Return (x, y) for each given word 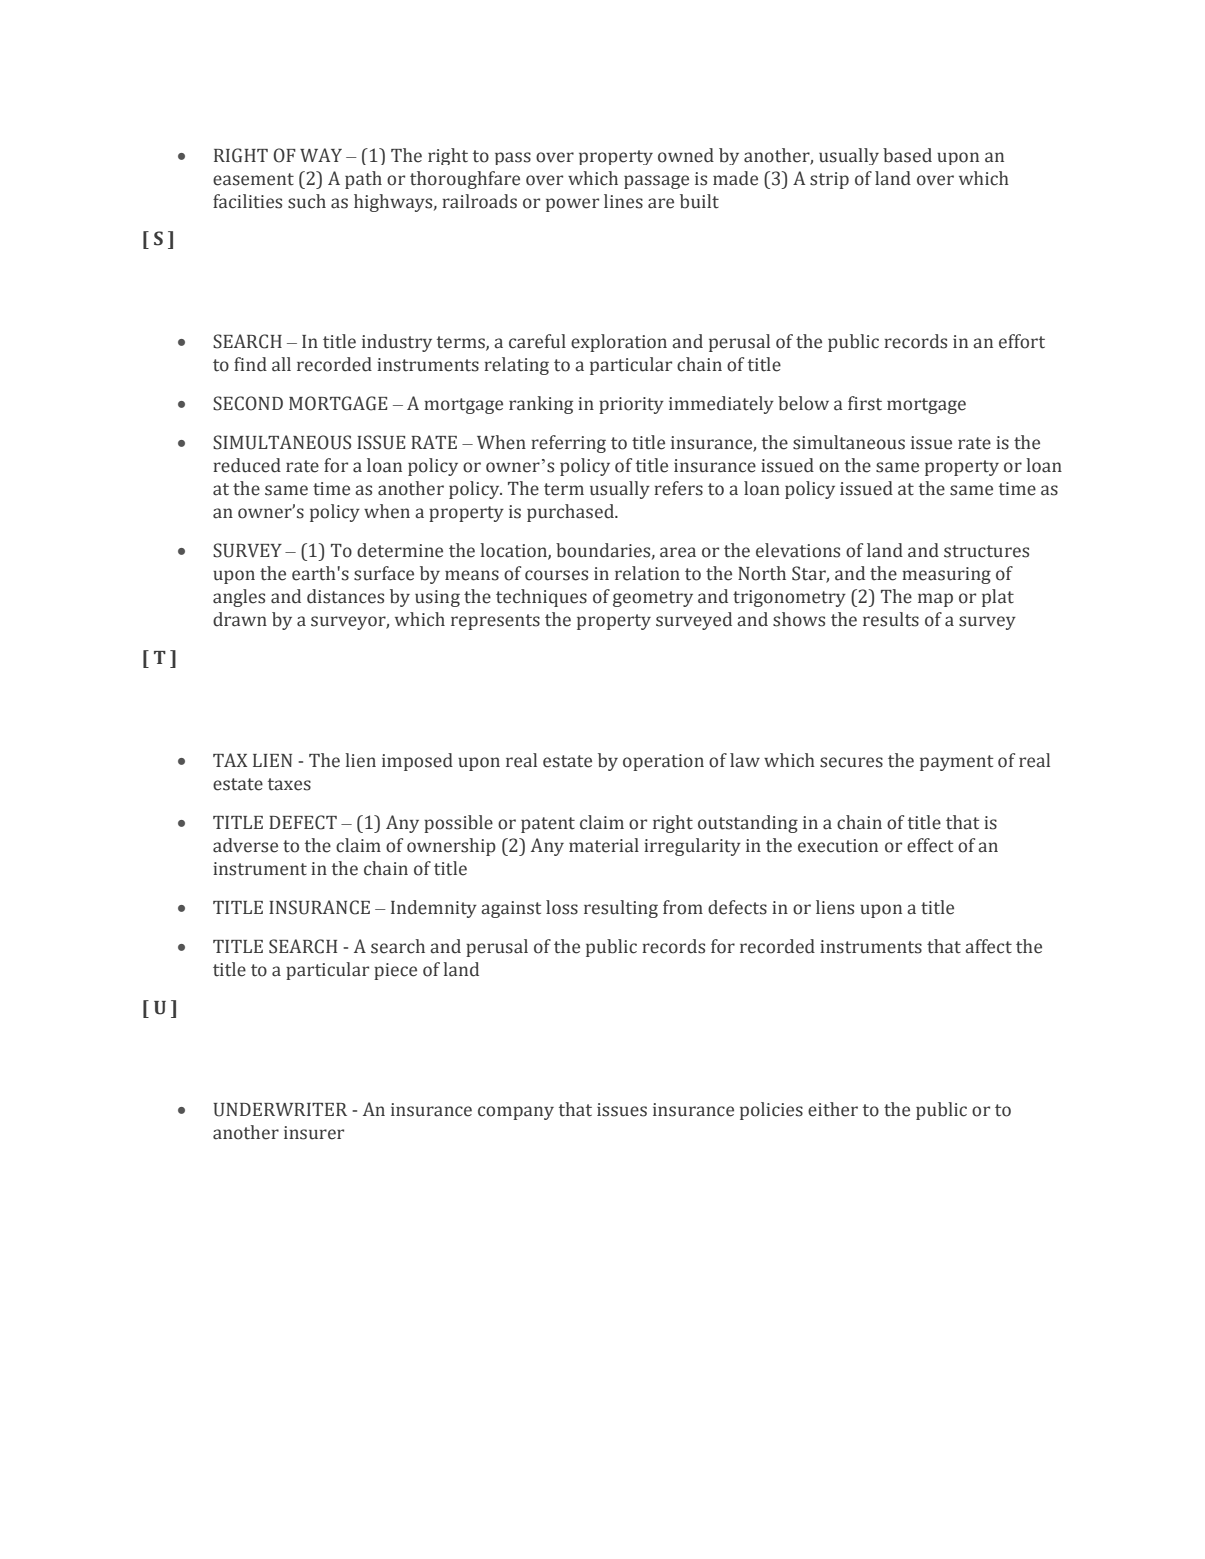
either (833, 1109)
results (891, 619)
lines (623, 201)
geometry (653, 599)
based (907, 155)
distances (345, 596)
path (363, 180)
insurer (314, 1133)
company (516, 1113)
